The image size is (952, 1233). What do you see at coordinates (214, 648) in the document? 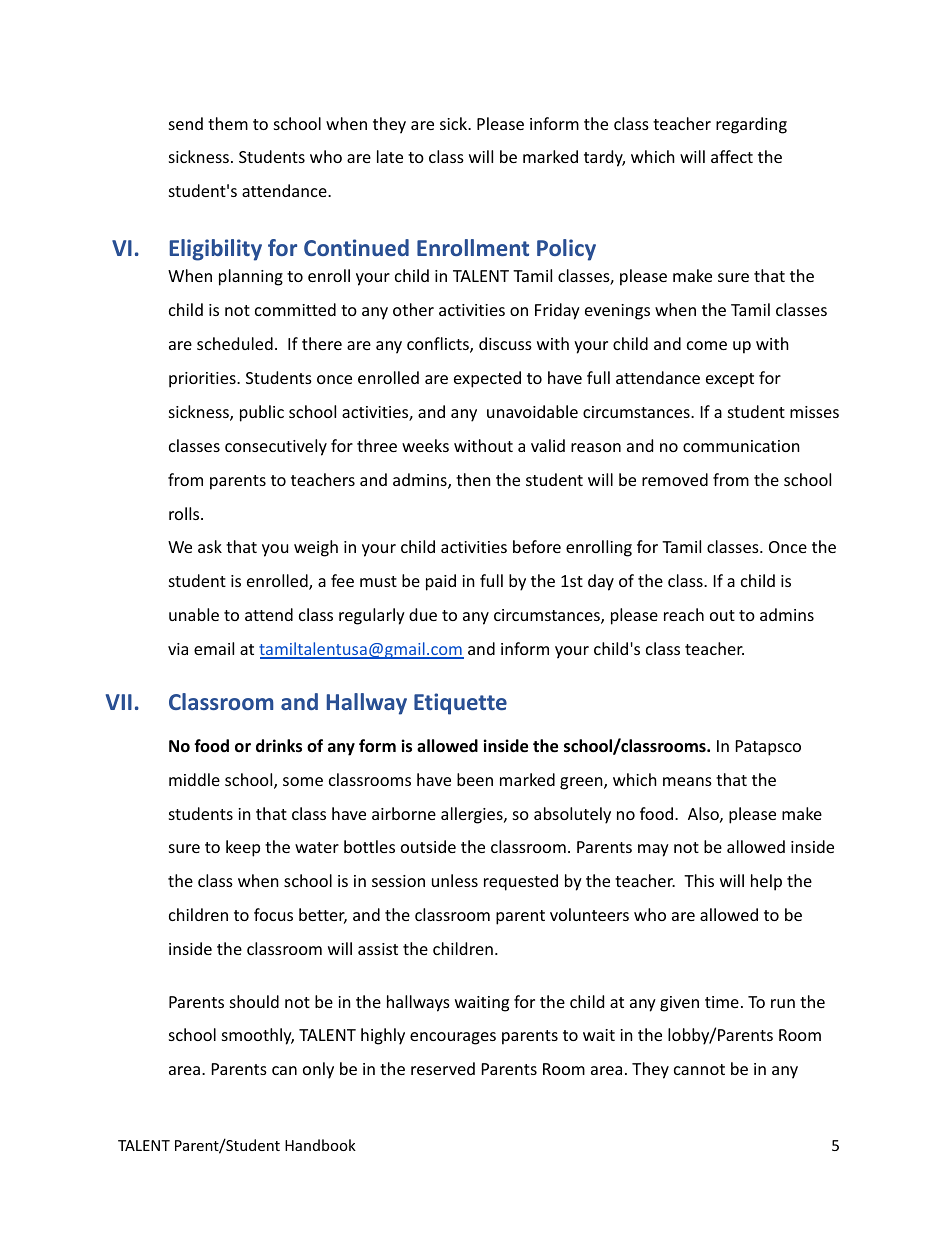
I see `email` at bounding box center [214, 648].
